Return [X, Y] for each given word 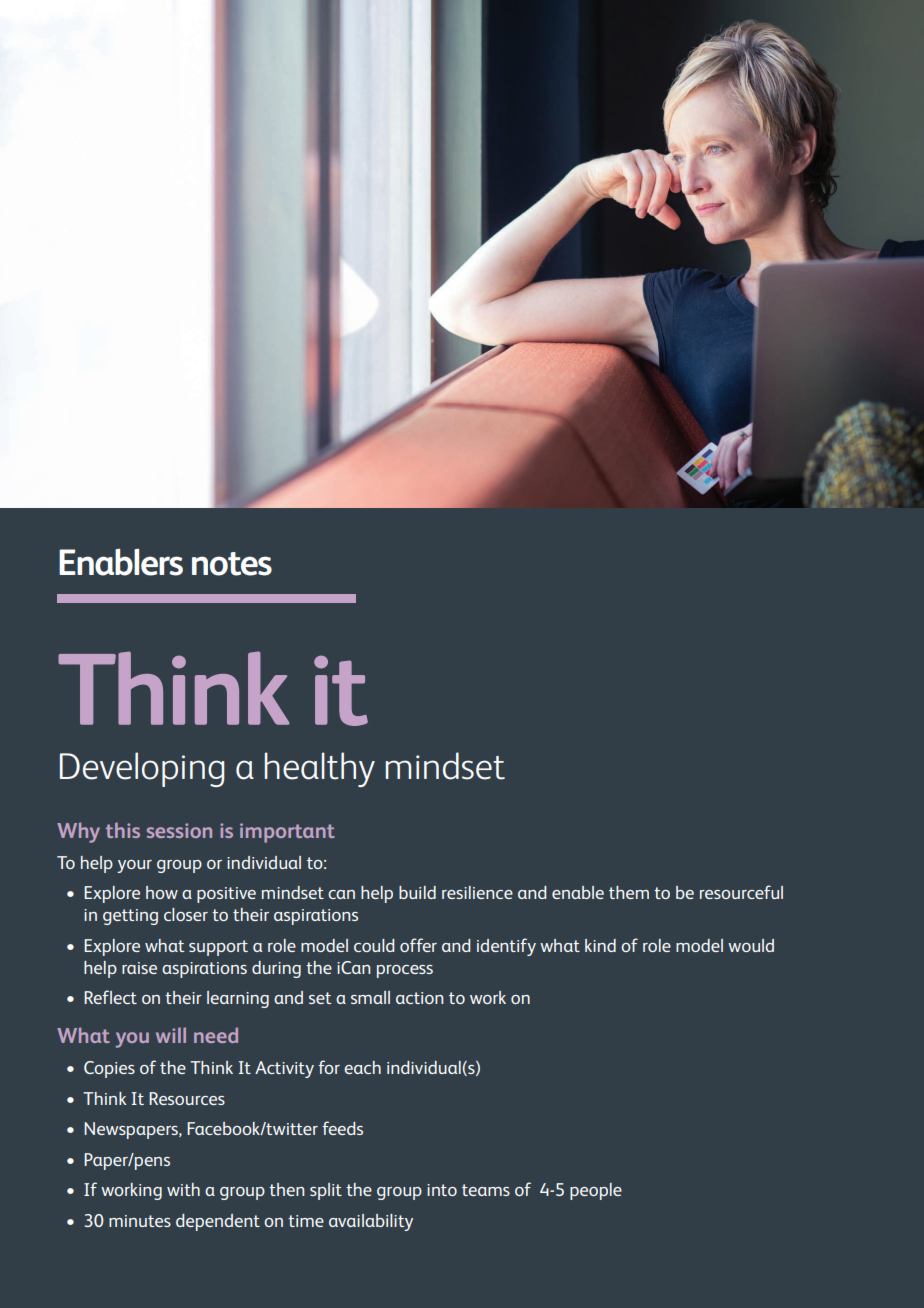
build [417, 892]
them [629, 892]
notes [232, 564]
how [162, 892]
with [183, 1189]
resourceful [741, 892]
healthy [320, 769]
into [442, 1190]
